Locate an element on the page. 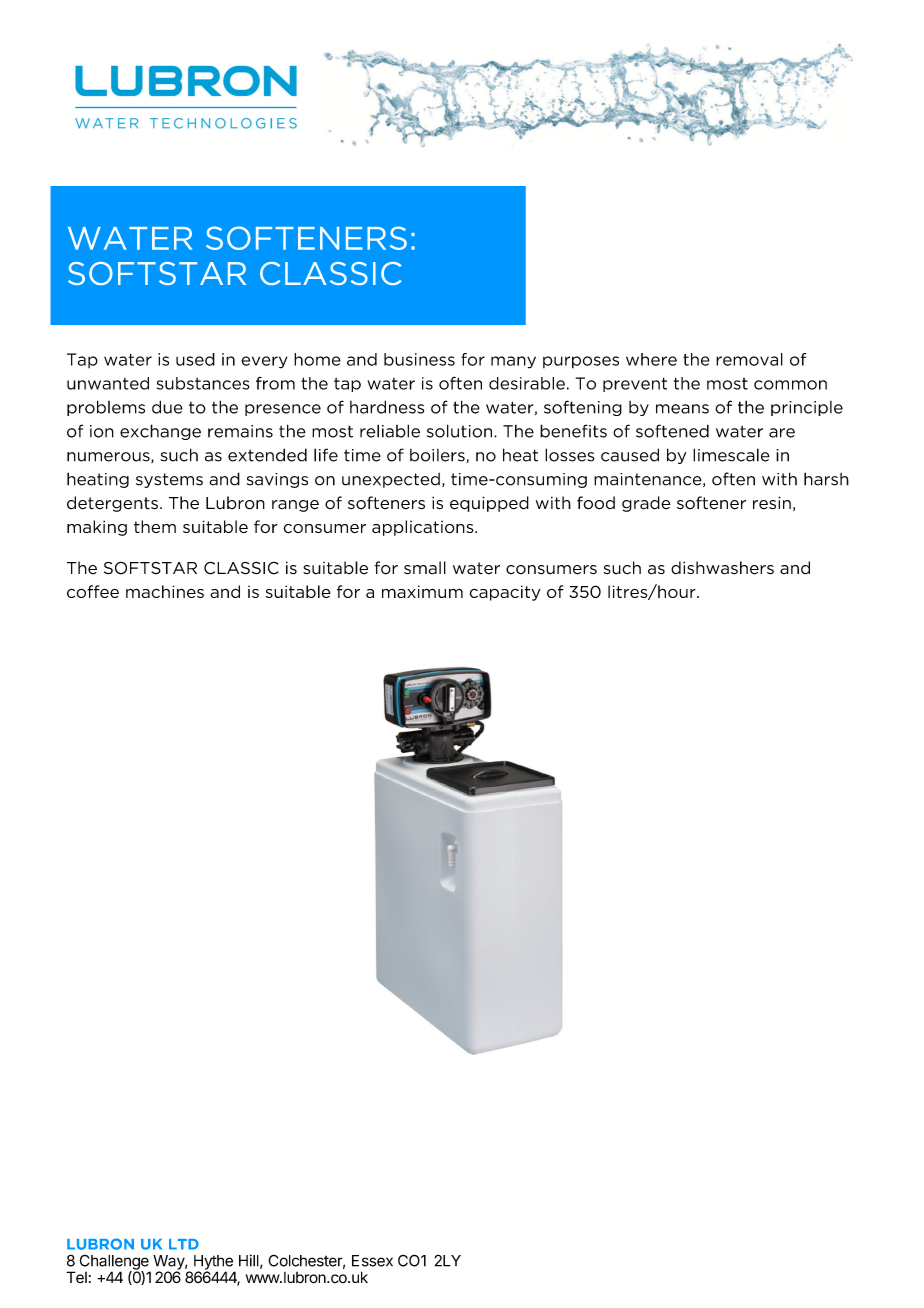 This document has width=924, height=1308. business is located at coordinates (419, 359).
